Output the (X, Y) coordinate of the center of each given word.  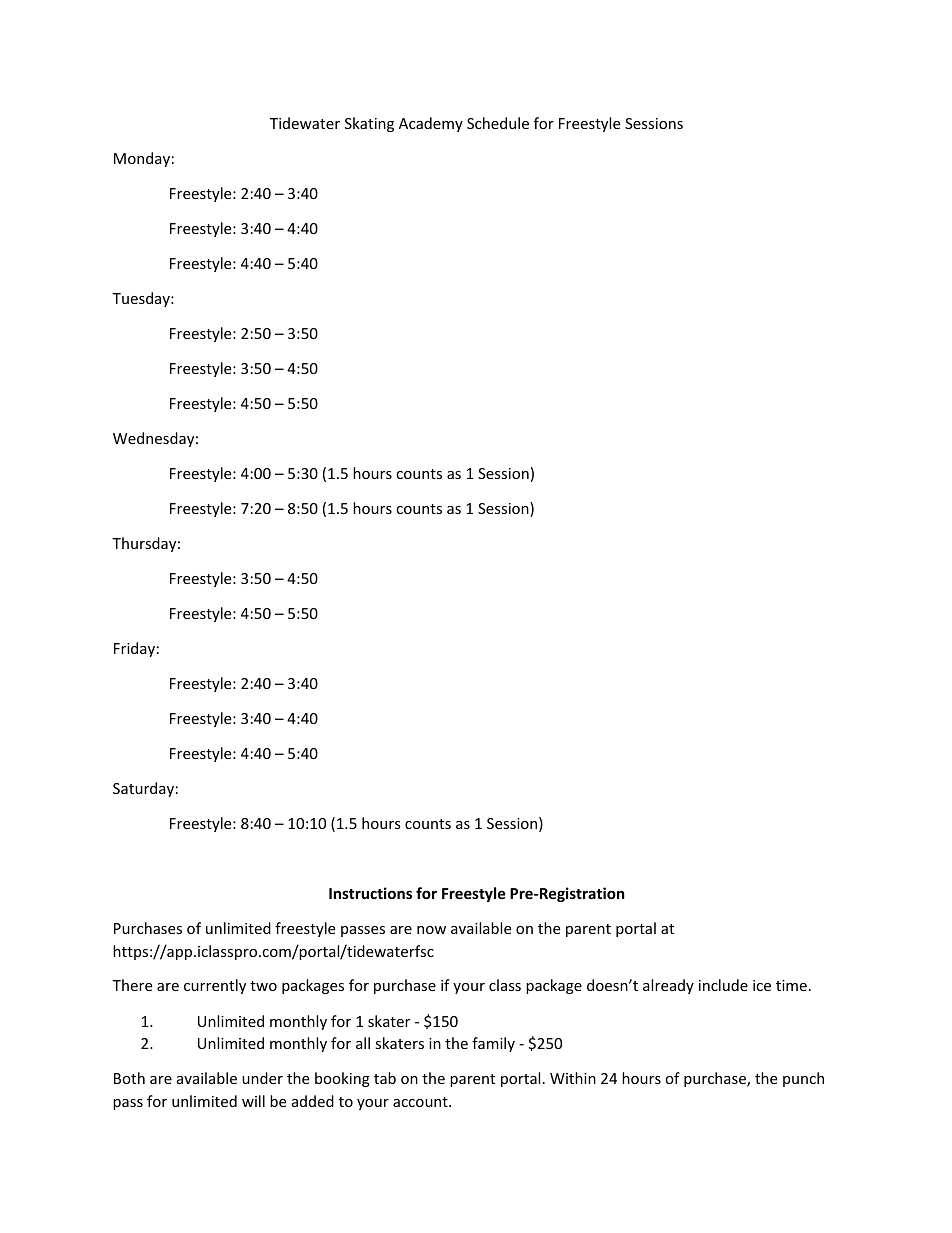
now (431, 930)
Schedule (498, 123)
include (723, 985)
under (262, 1078)
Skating (369, 124)
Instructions (370, 893)
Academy (431, 124)
